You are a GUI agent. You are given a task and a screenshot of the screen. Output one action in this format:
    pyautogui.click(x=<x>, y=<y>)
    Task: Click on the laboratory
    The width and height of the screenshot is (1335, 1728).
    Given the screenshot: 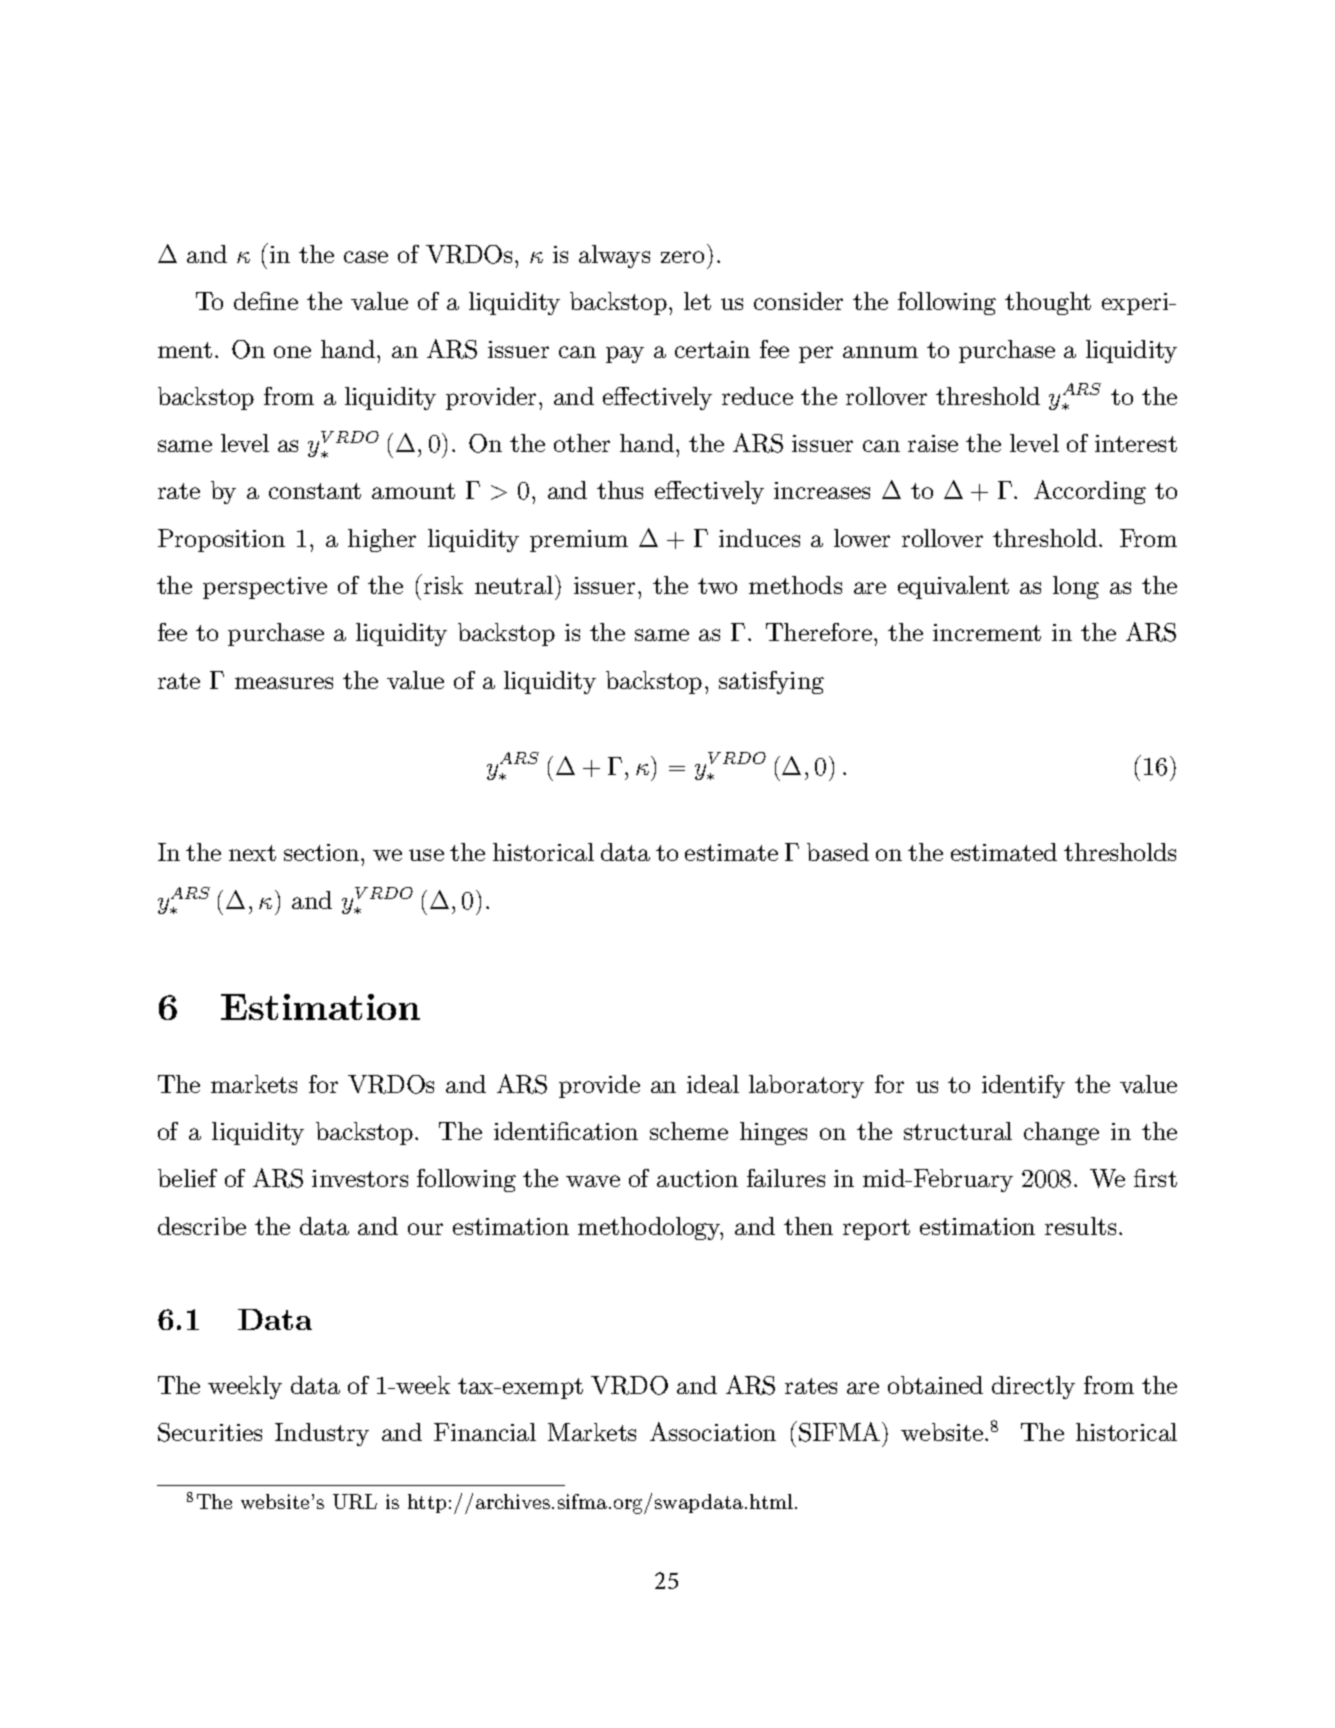 What is the action you would take?
    pyautogui.click(x=806, y=1086)
